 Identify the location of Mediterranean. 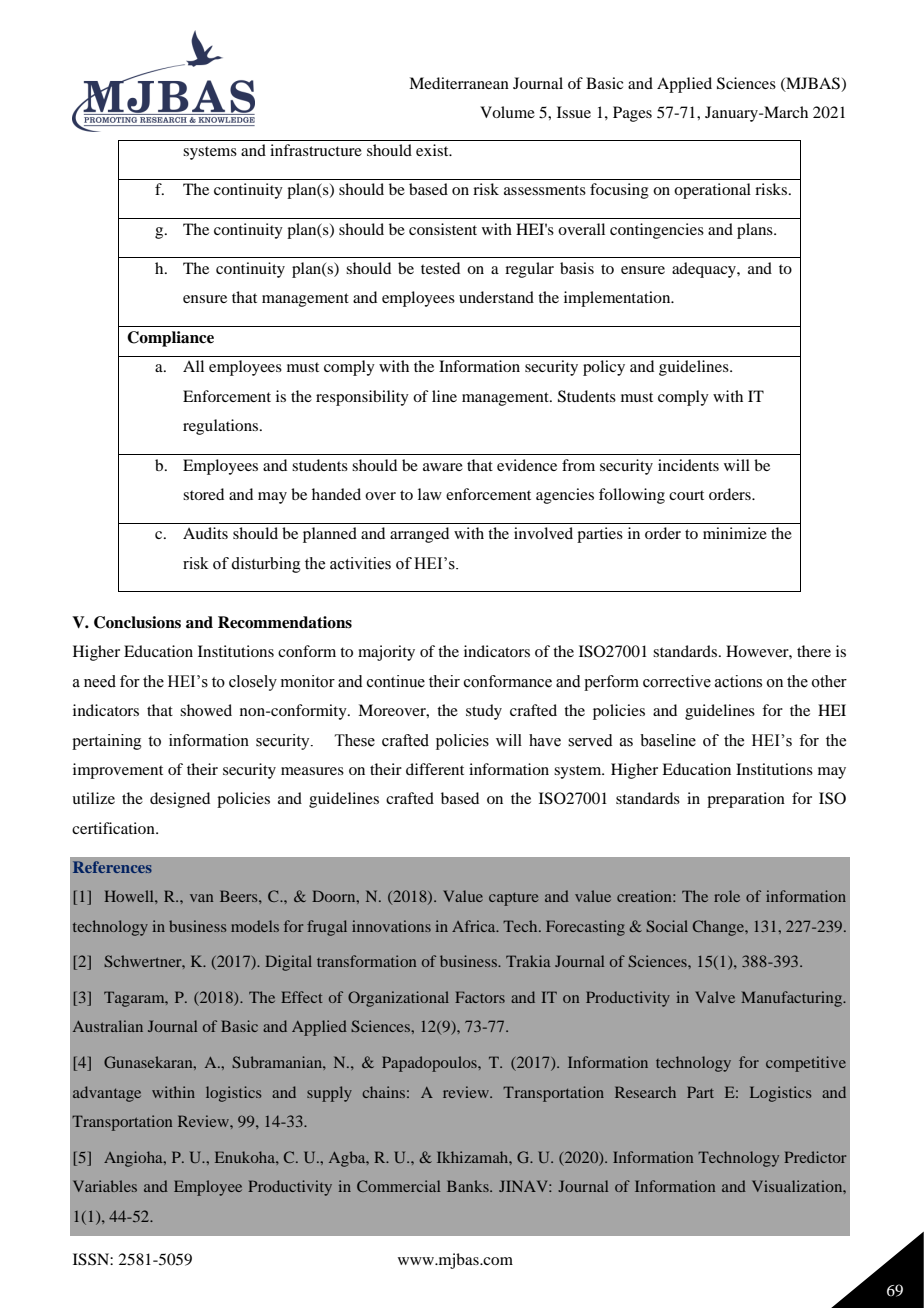
(459, 83).
